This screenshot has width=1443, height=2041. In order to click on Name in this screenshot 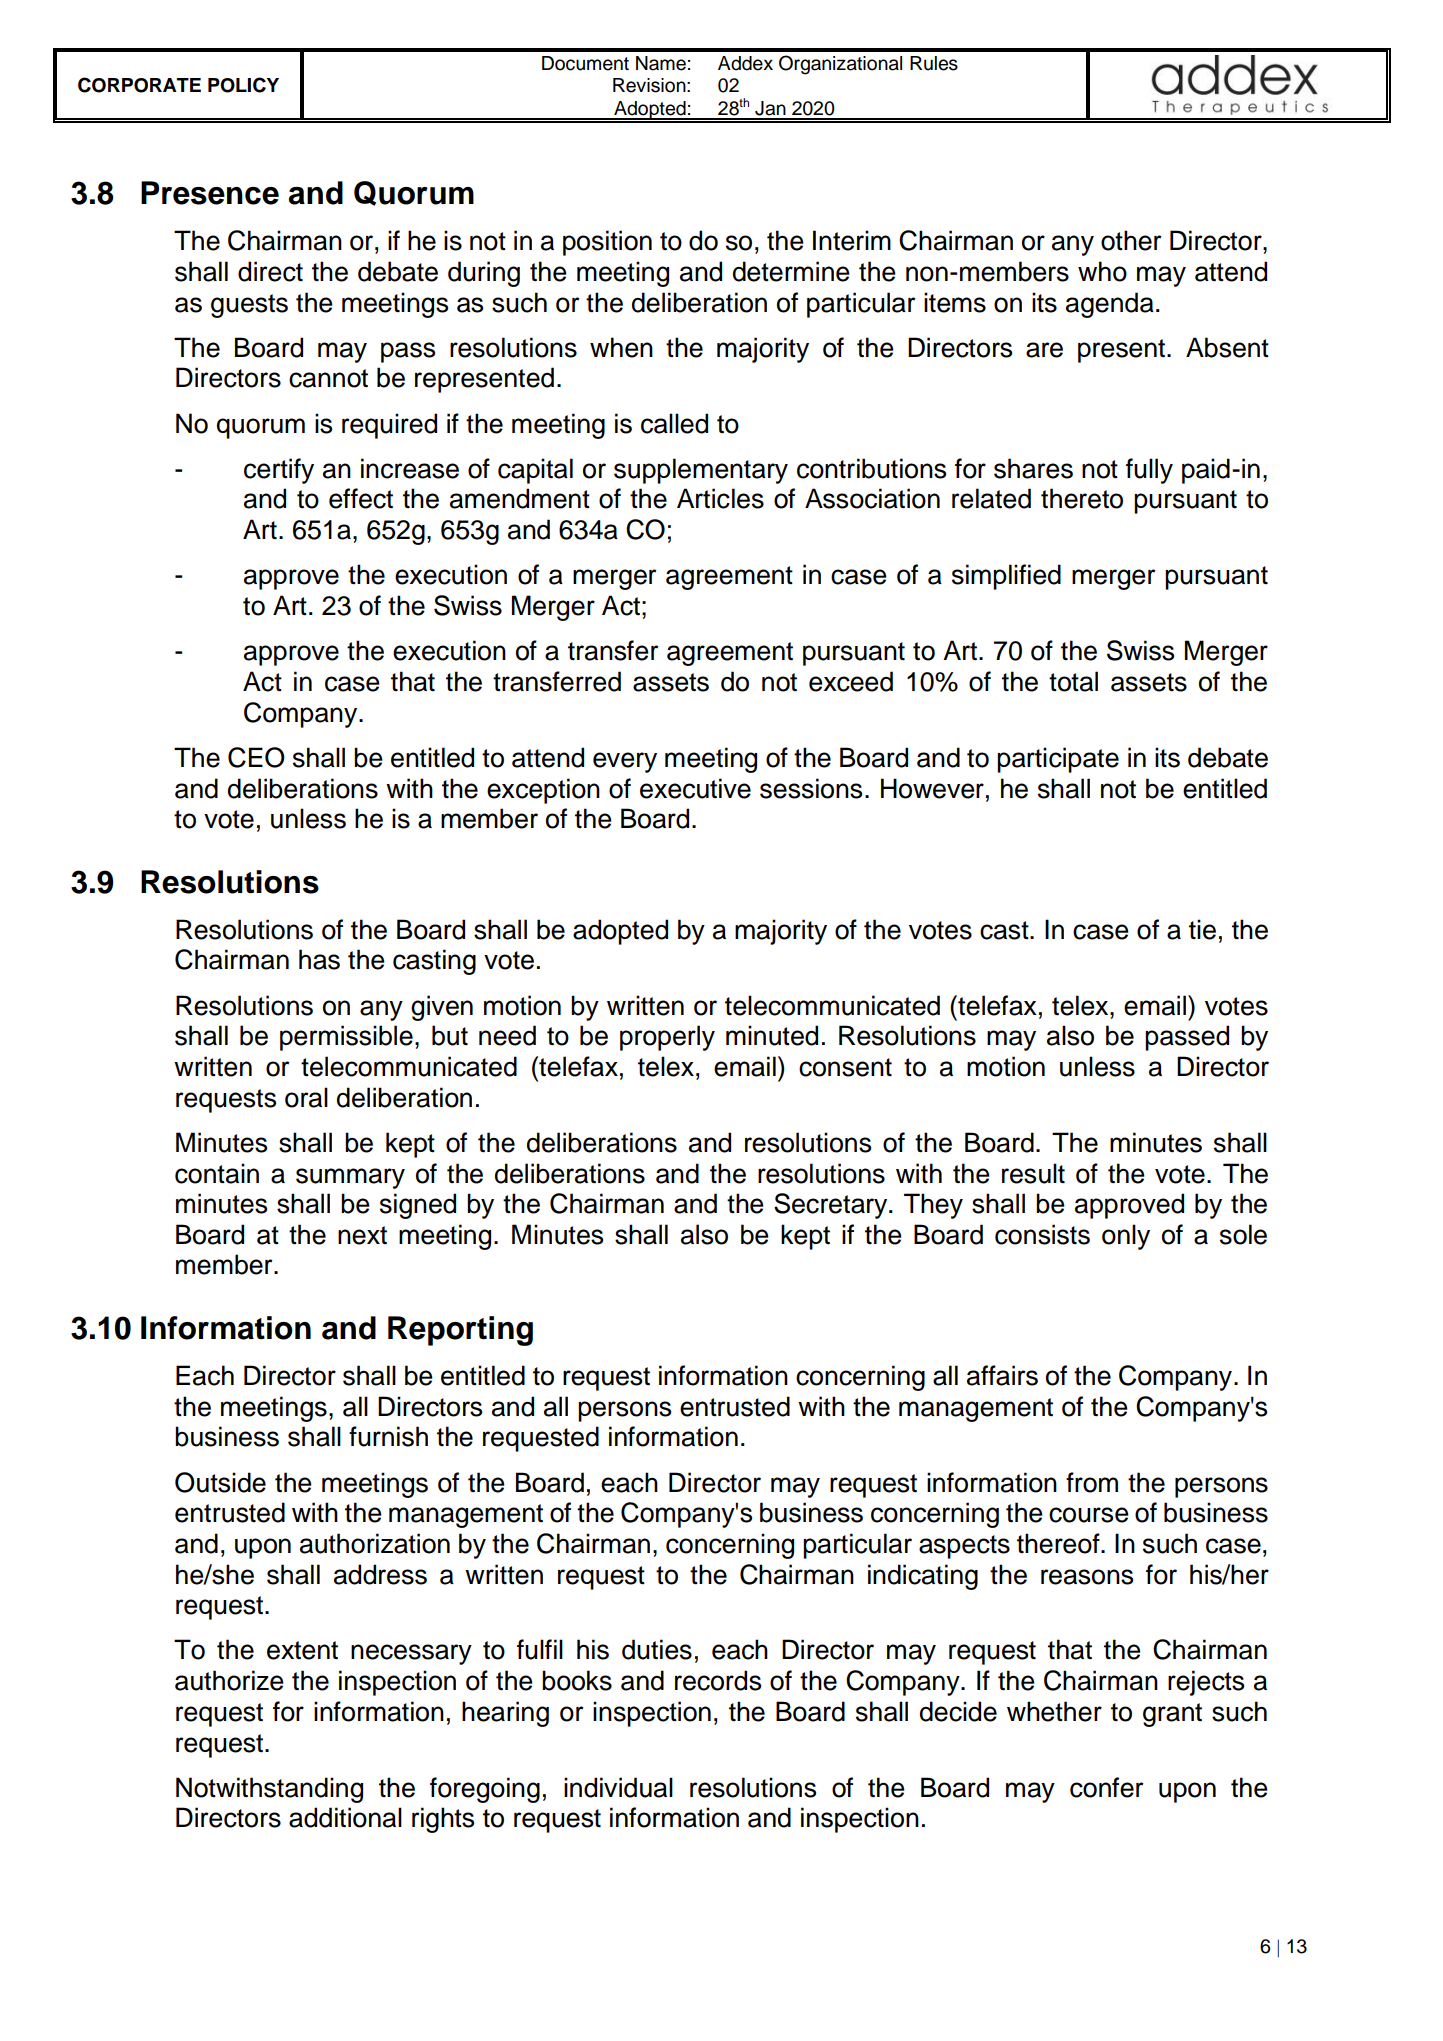, I will do `click(661, 63)`.
